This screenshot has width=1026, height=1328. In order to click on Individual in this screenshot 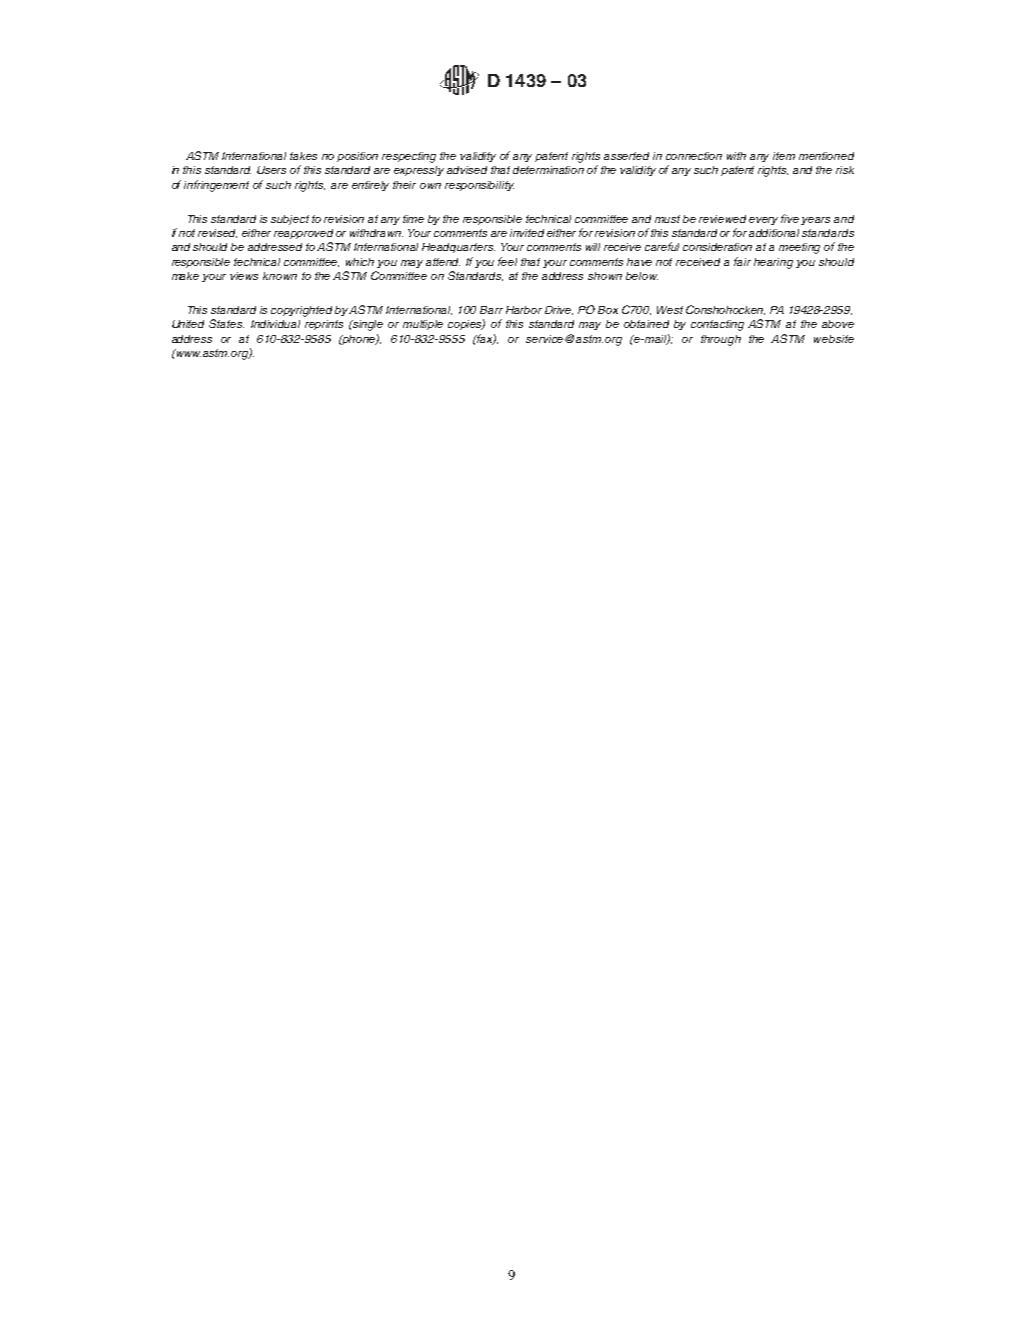, I will do `click(275, 324)`.
